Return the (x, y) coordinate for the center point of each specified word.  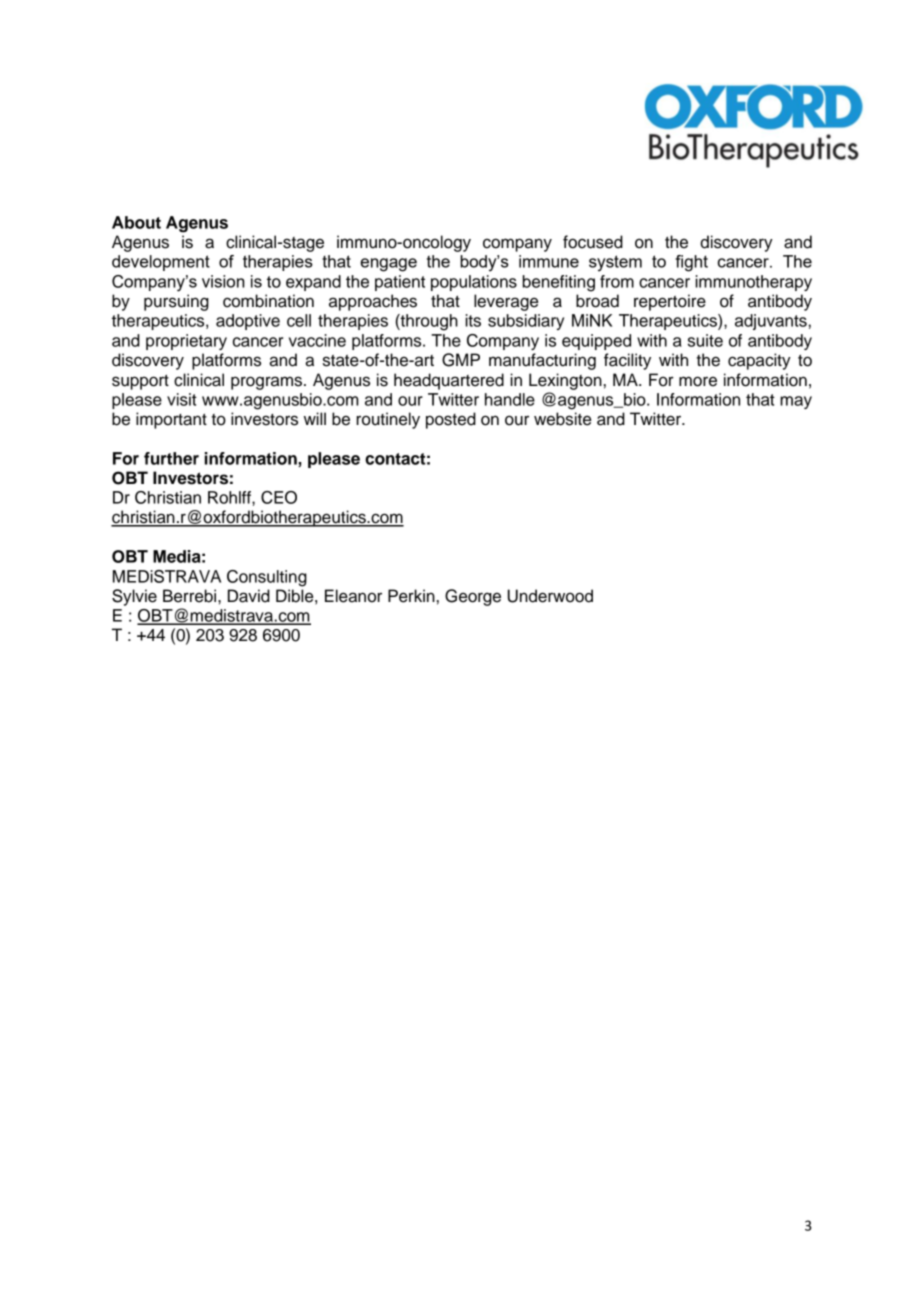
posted (451, 420)
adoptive (248, 322)
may (796, 402)
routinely (388, 420)
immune (549, 261)
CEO (279, 497)
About (136, 222)
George (473, 597)
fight (691, 263)
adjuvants (771, 322)
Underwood (550, 596)
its (473, 320)
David (249, 596)
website (562, 419)
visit (182, 399)
